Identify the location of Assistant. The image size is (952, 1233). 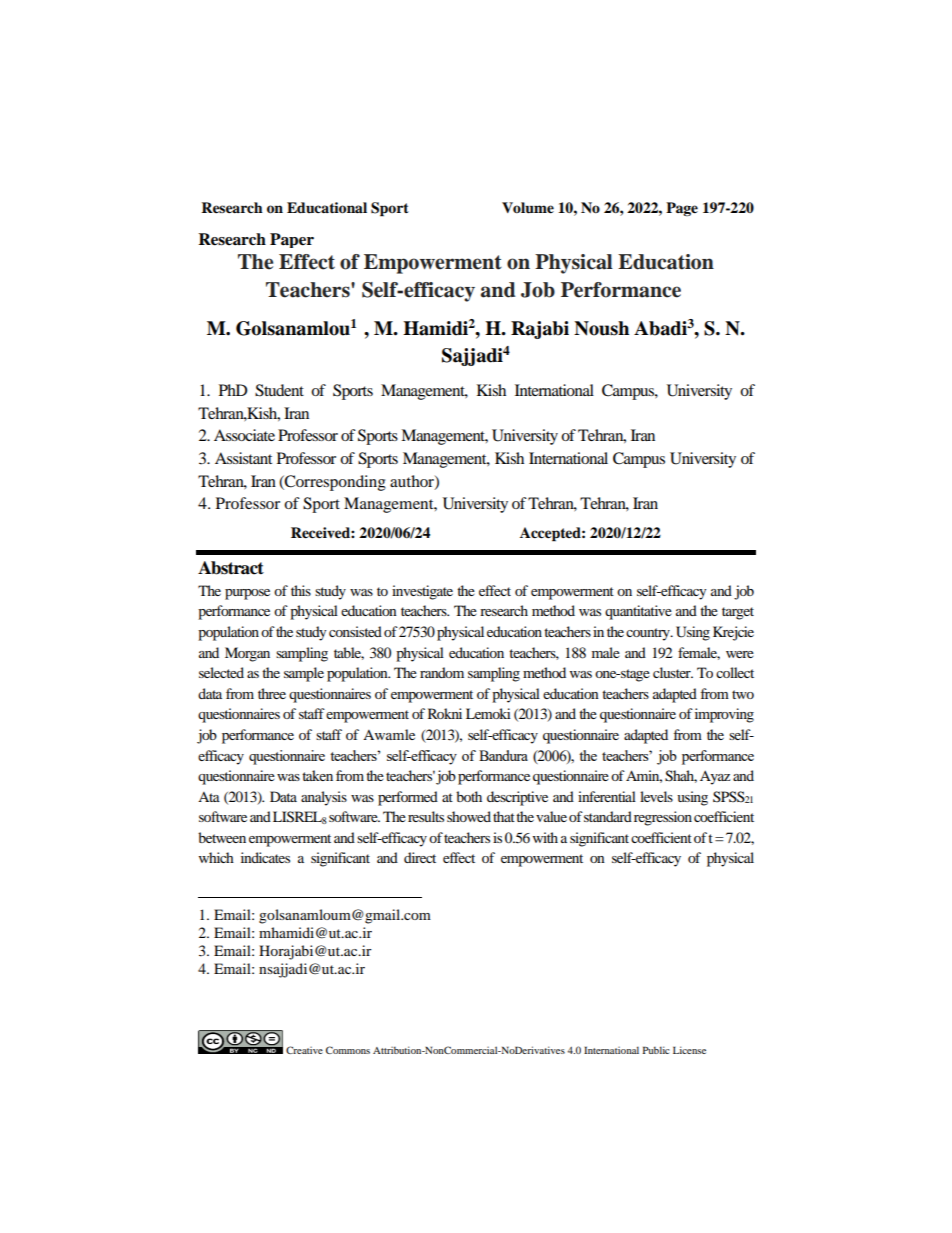
(243, 458).
